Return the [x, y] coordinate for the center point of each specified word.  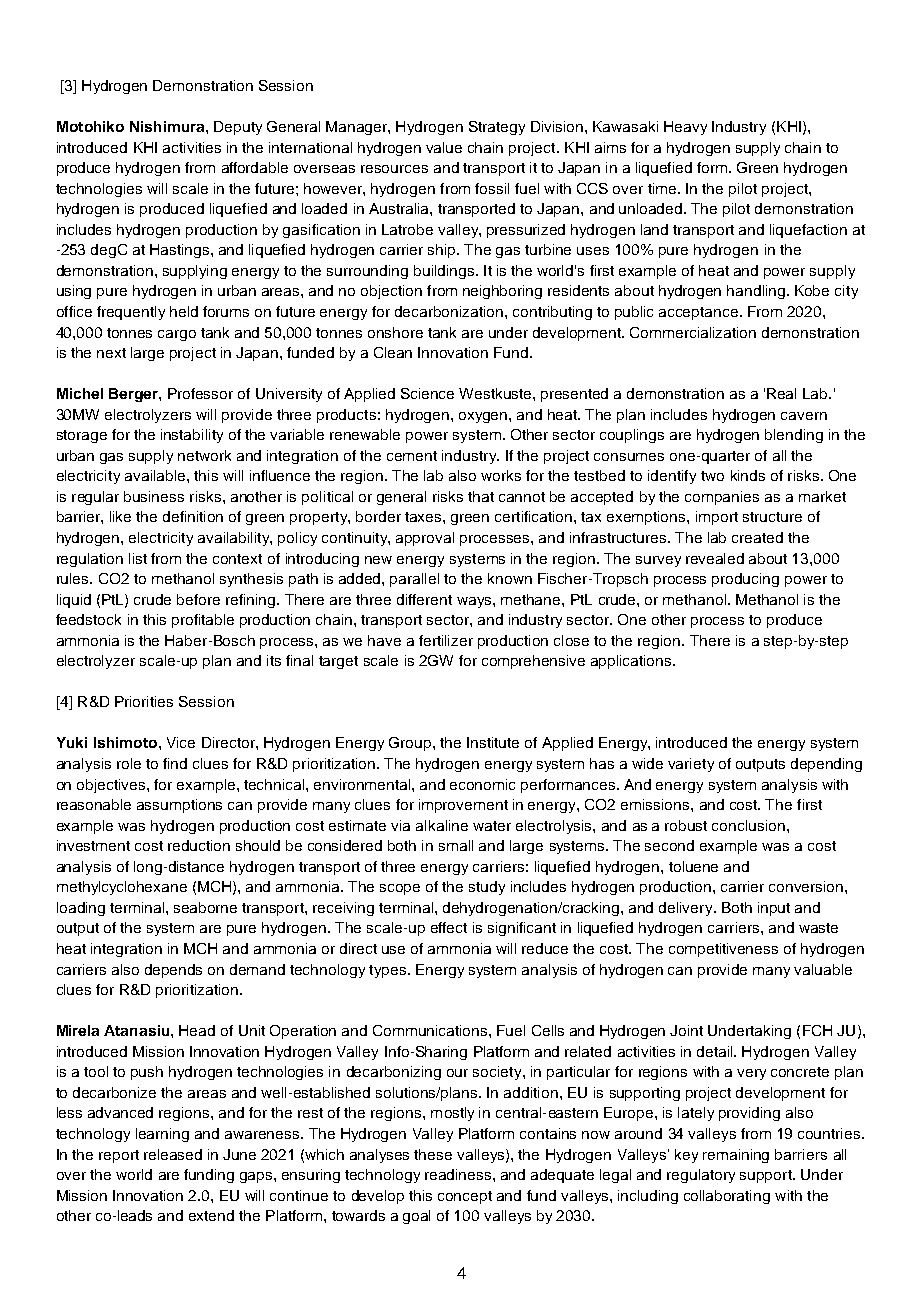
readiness [459, 1174]
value [444, 147]
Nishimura [168, 126]
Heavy [685, 128]
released [173, 1154]
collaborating [727, 1197]
